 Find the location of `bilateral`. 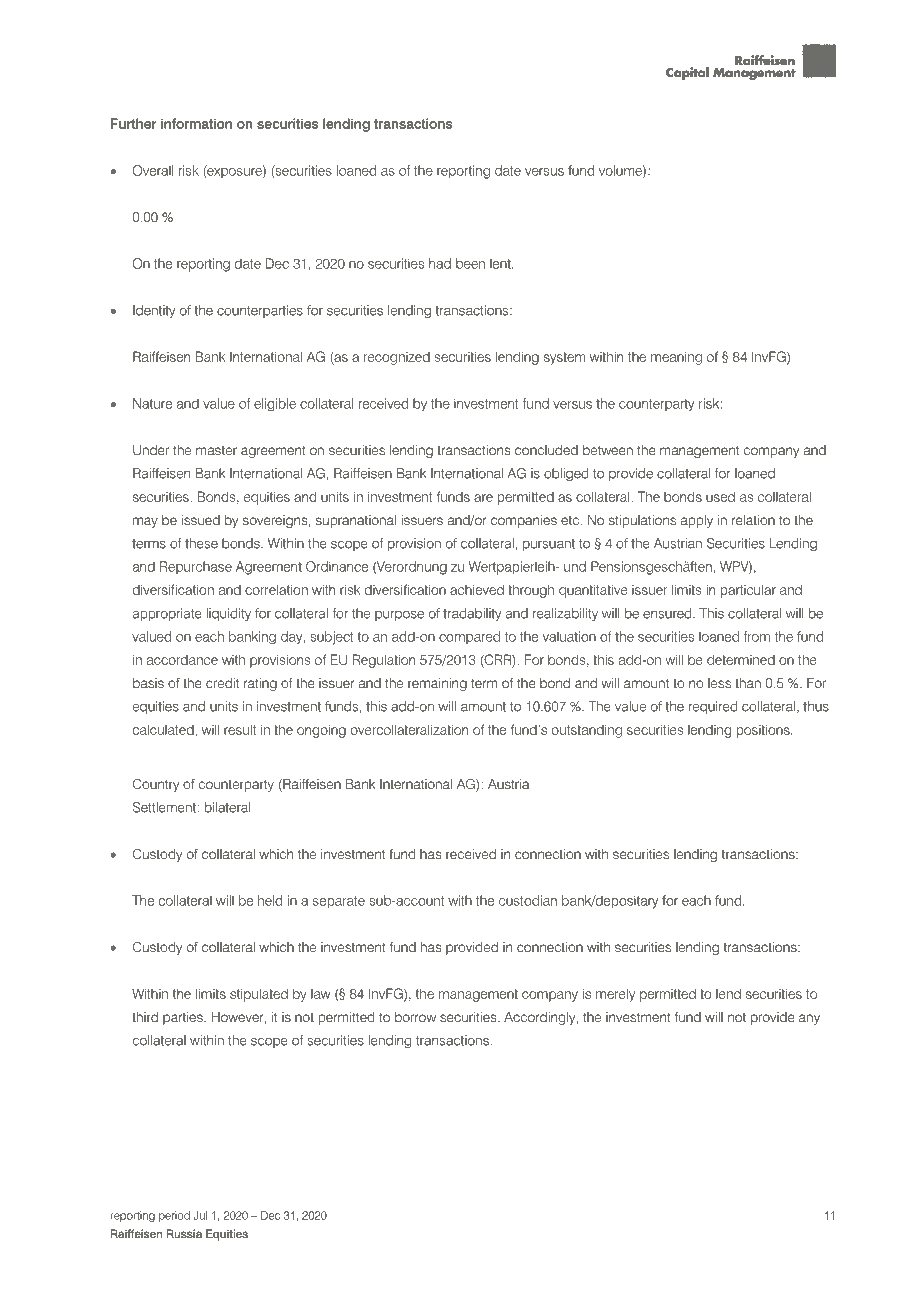

bilateral is located at coordinates (227, 807).
